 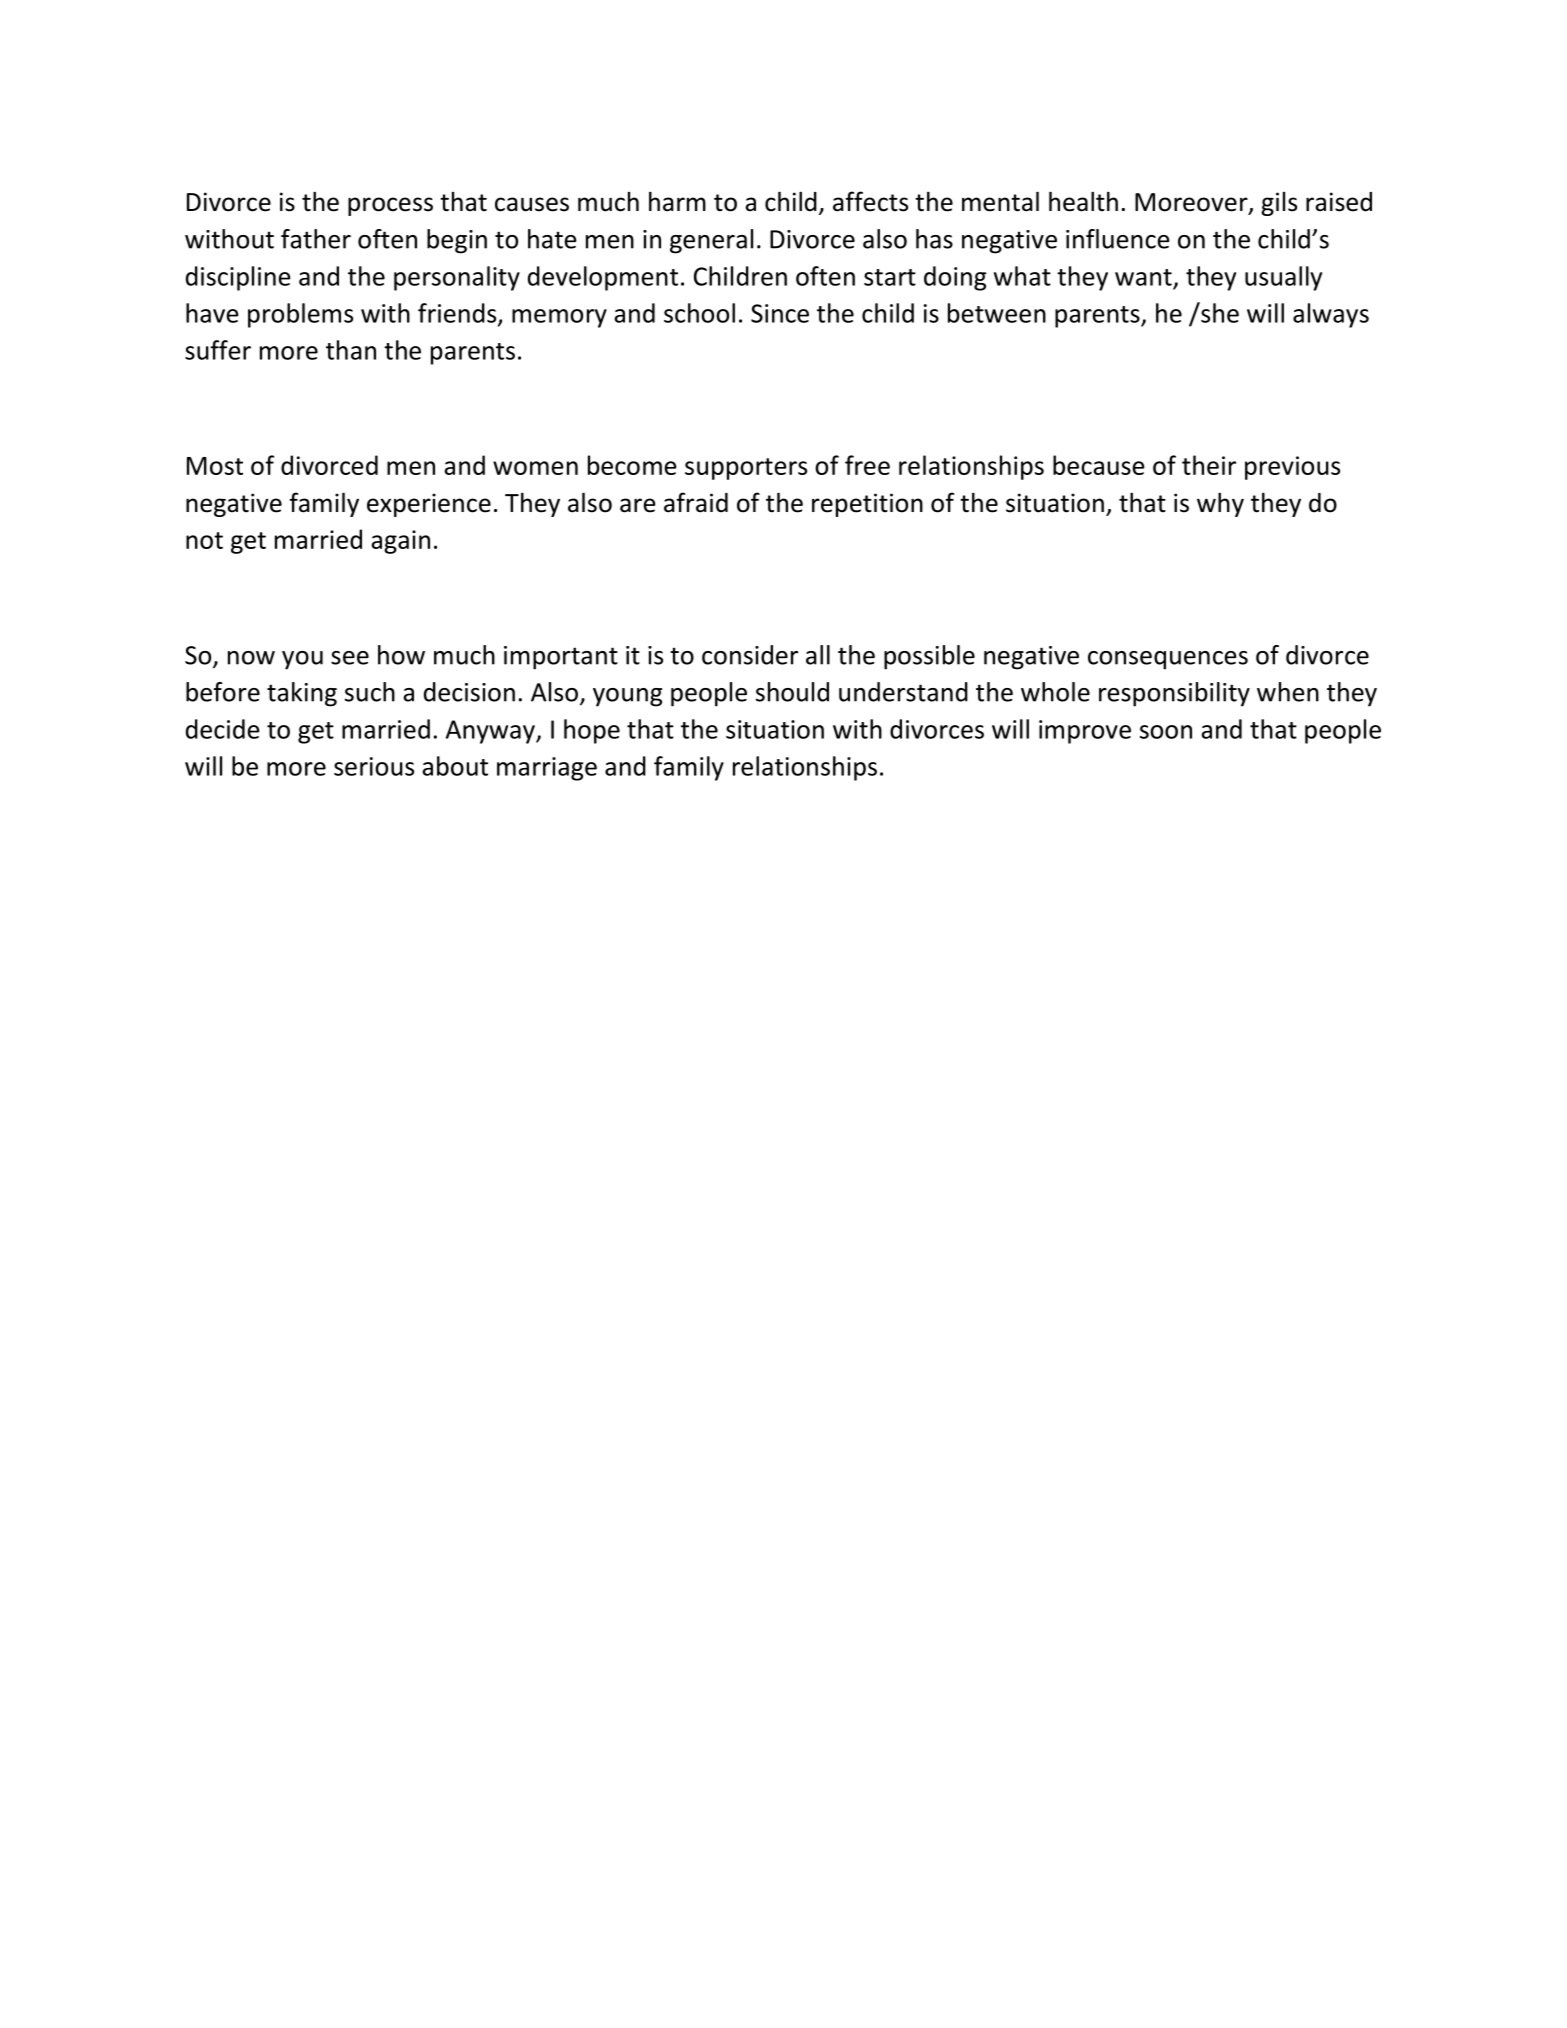 What do you see at coordinates (1118, 239) in the screenshot?
I see `influence` at bounding box center [1118, 239].
